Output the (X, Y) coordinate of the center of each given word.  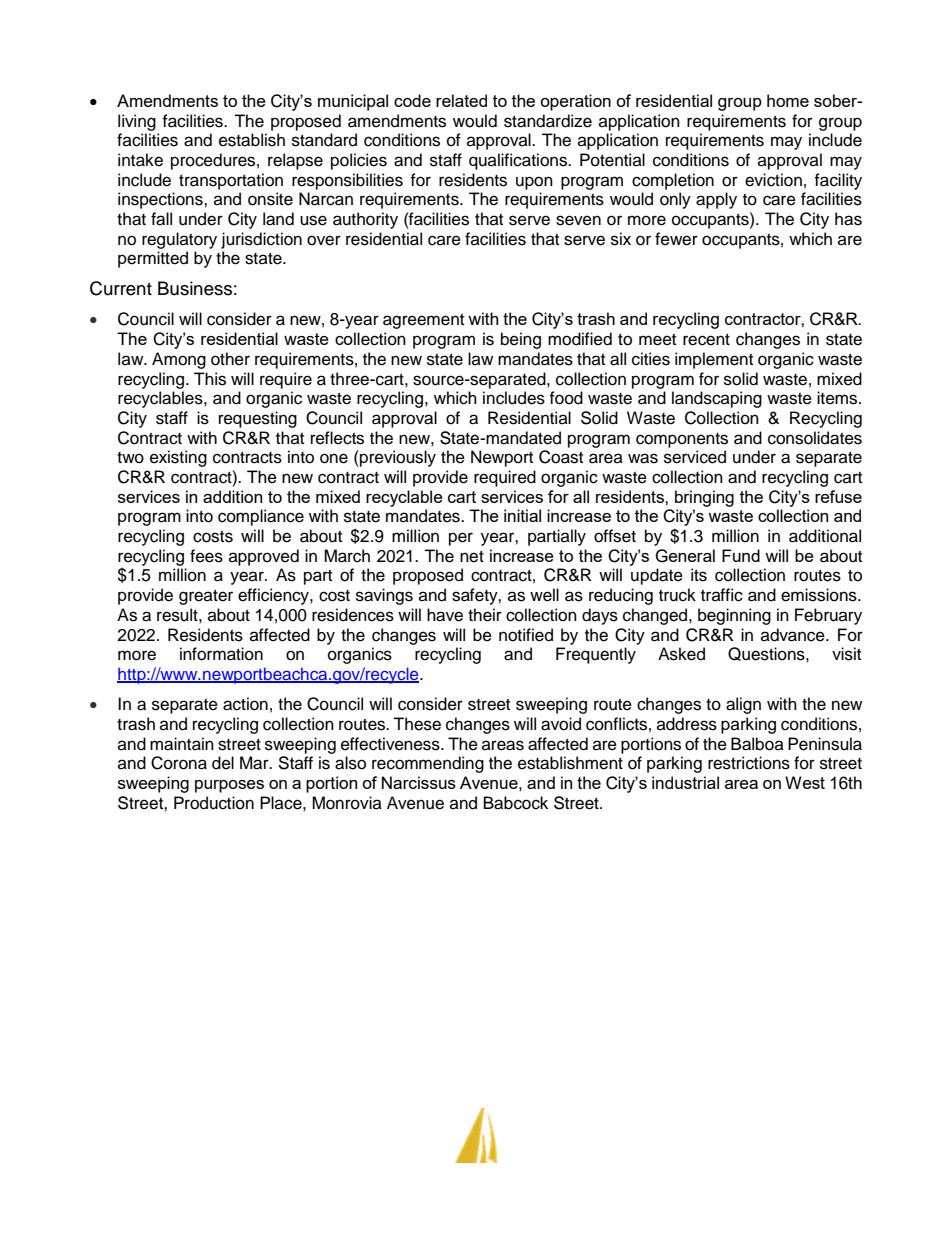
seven (578, 220)
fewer (676, 239)
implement (714, 360)
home (788, 100)
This (210, 379)
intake (140, 160)
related (461, 100)
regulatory (179, 240)
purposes (229, 786)
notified (526, 635)
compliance (261, 517)
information (221, 654)
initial (522, 515)
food (566, 398)
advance (794, 635)
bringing (704, 498)
